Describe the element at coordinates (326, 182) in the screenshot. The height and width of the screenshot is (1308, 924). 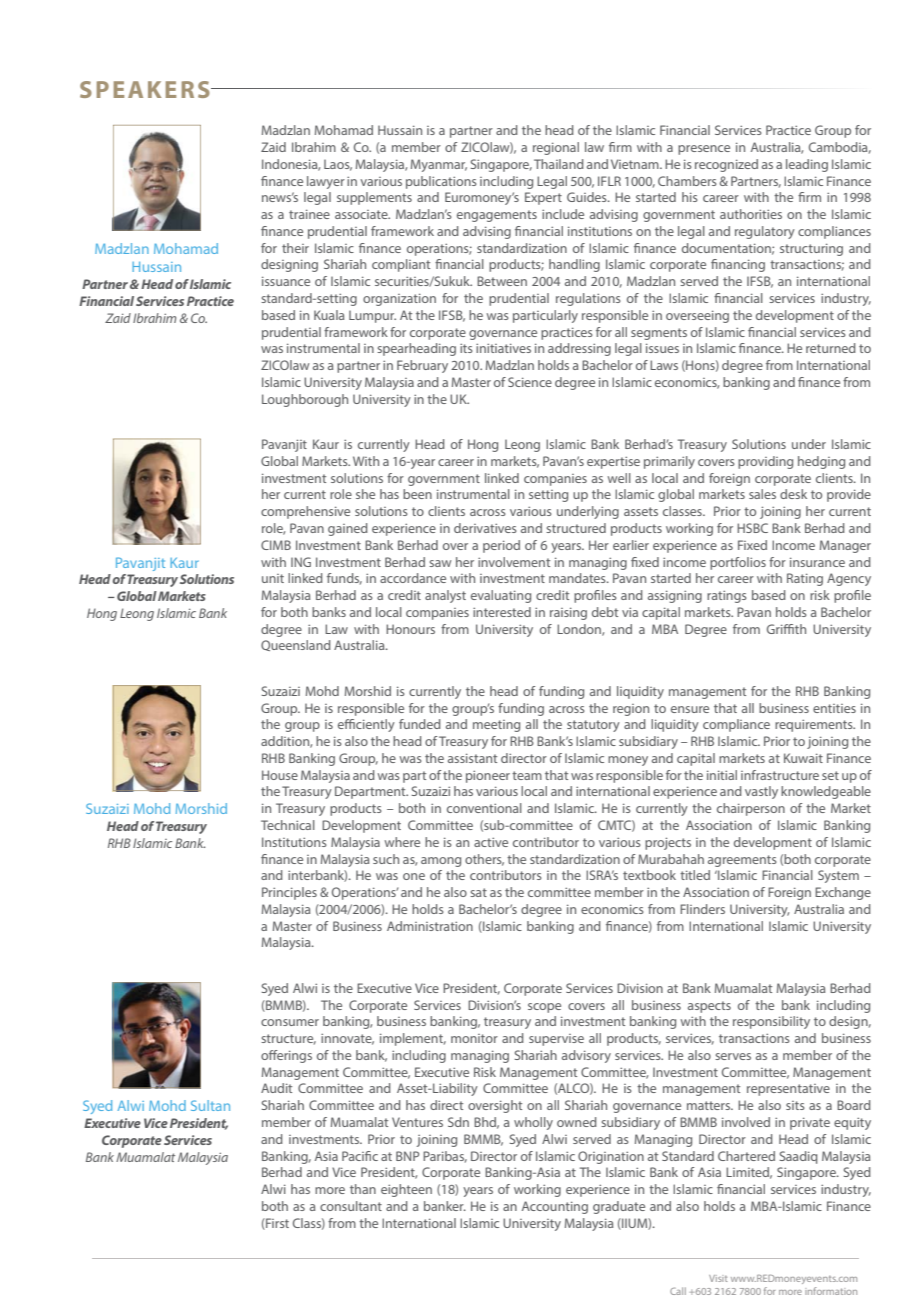
I see `lawyer` at that location.
